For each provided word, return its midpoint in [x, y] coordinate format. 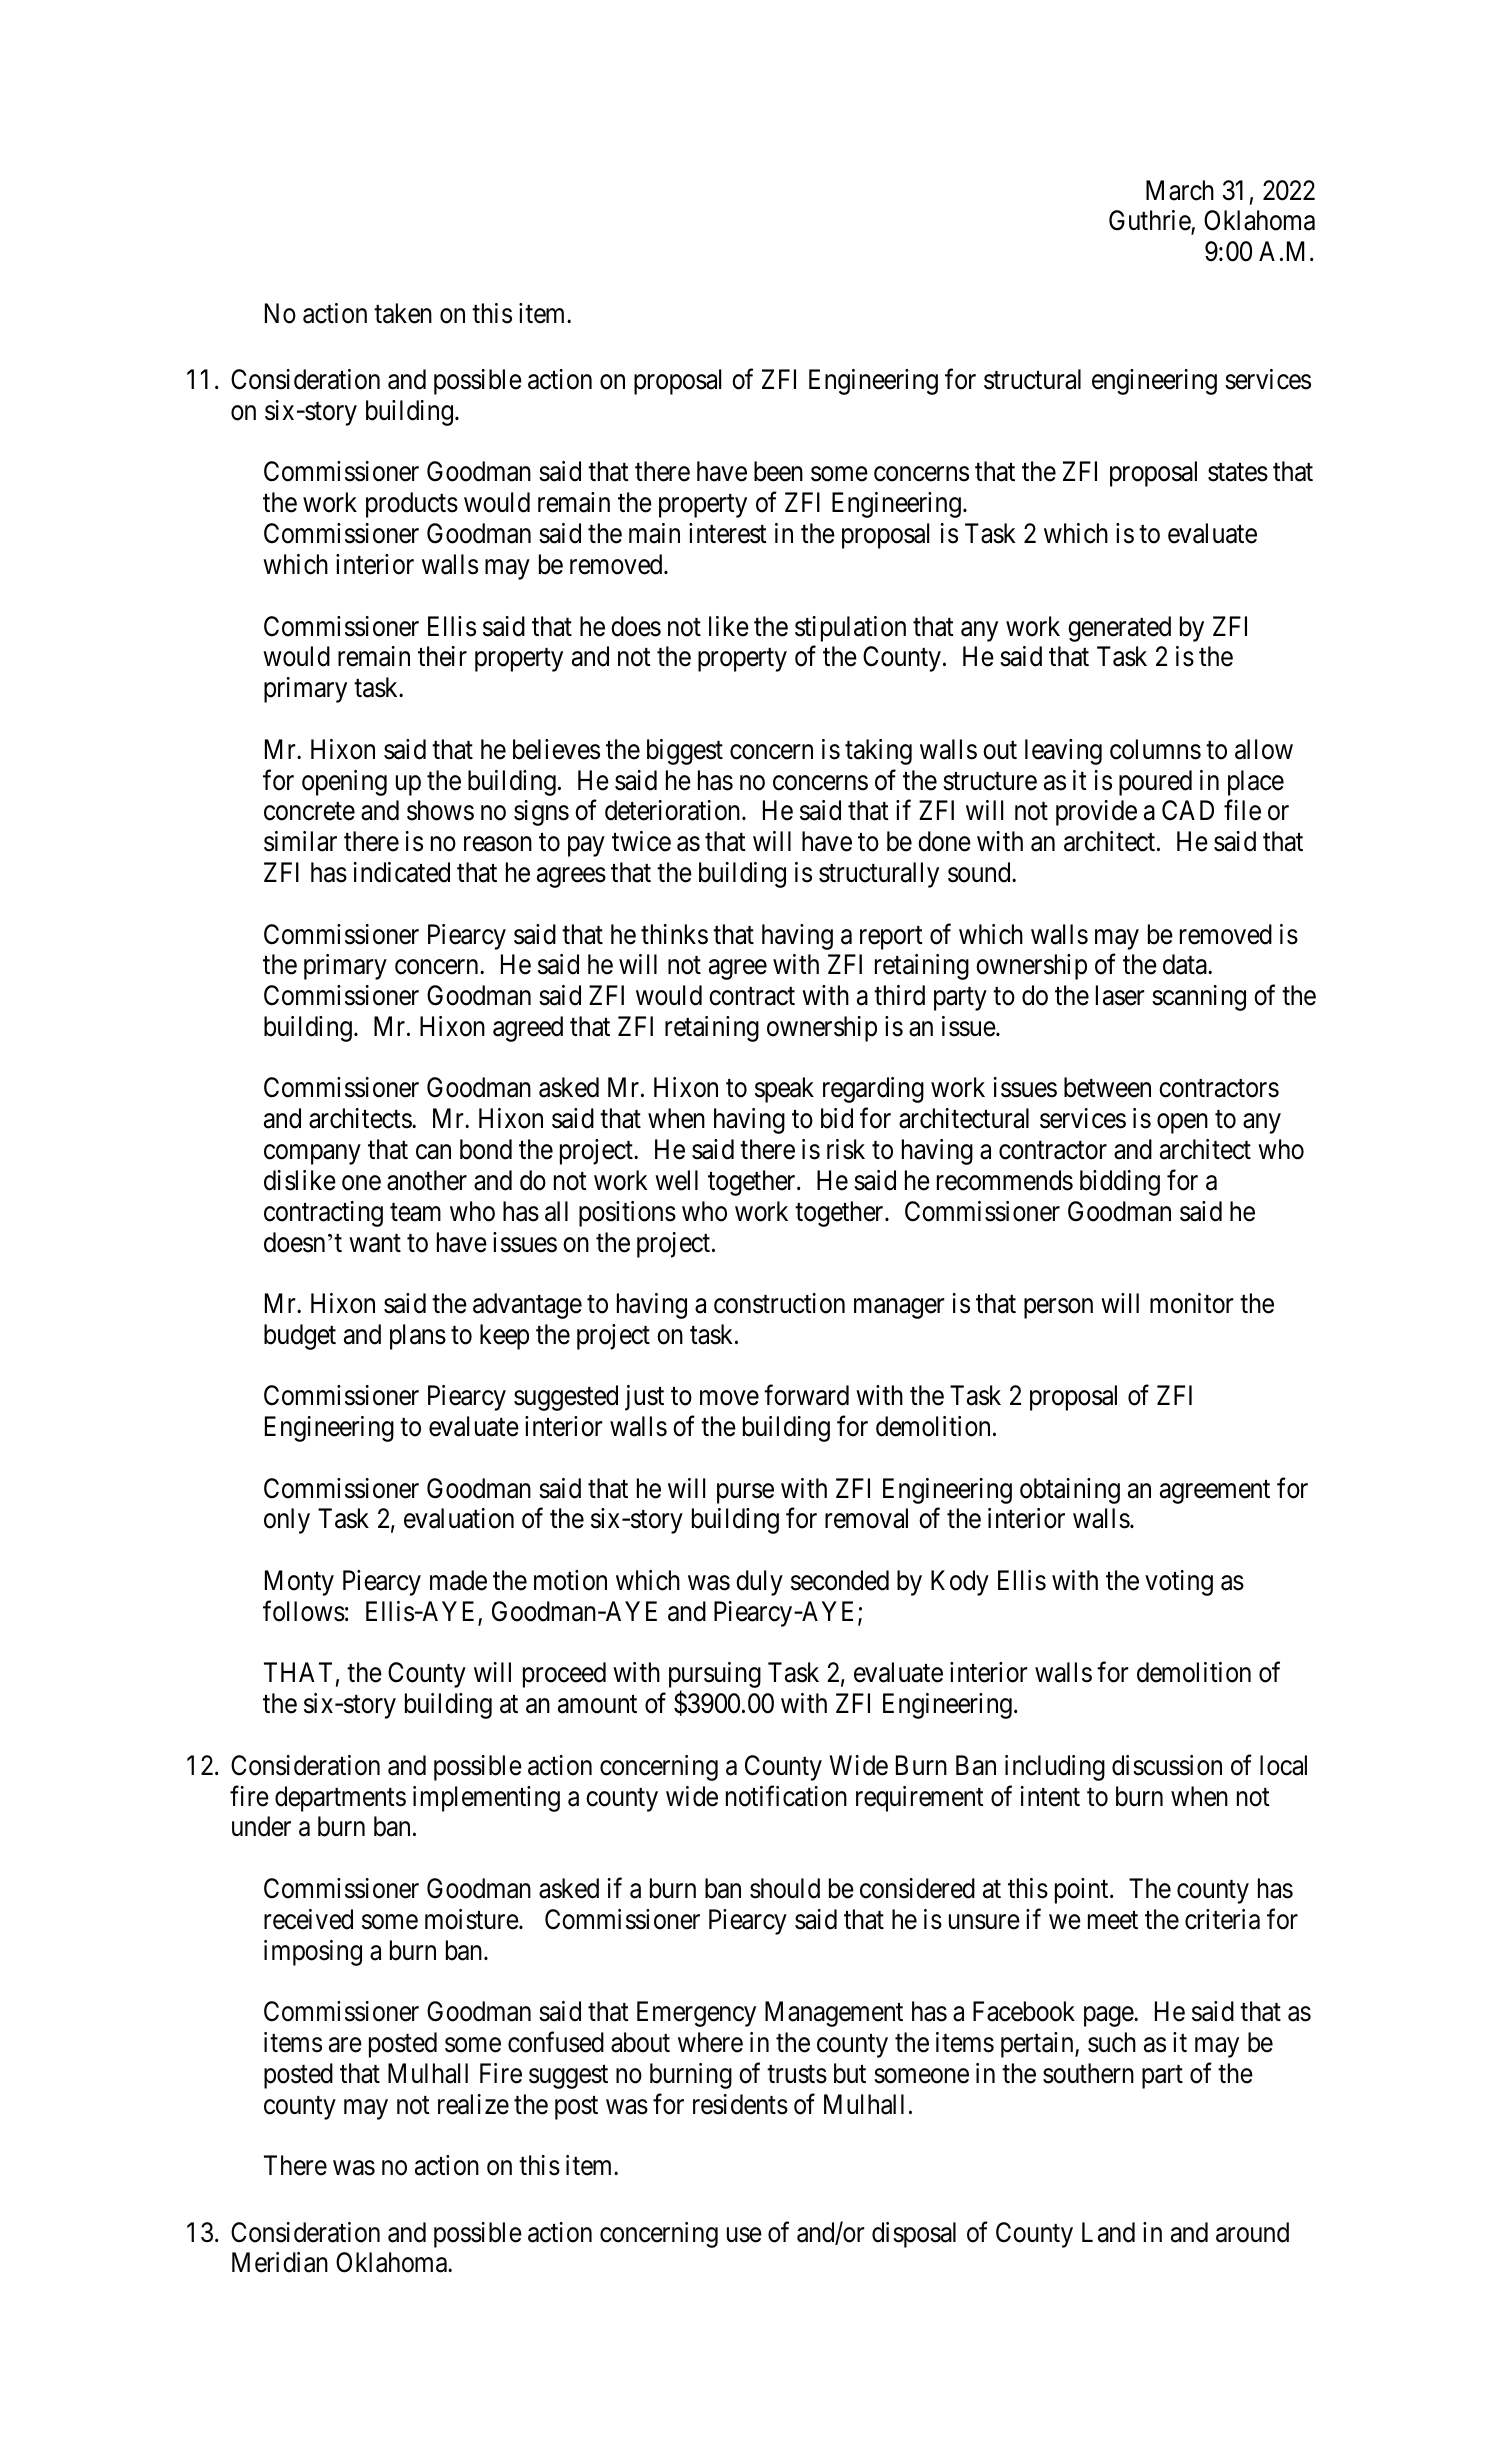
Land [1108, 2232]
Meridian [280, 2262]
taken [403, 313]
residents [740, 2104]
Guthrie [1150, 222]
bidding [1120, 1183]
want [375, 1243]
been [778, 471]
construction [779, 1303]
